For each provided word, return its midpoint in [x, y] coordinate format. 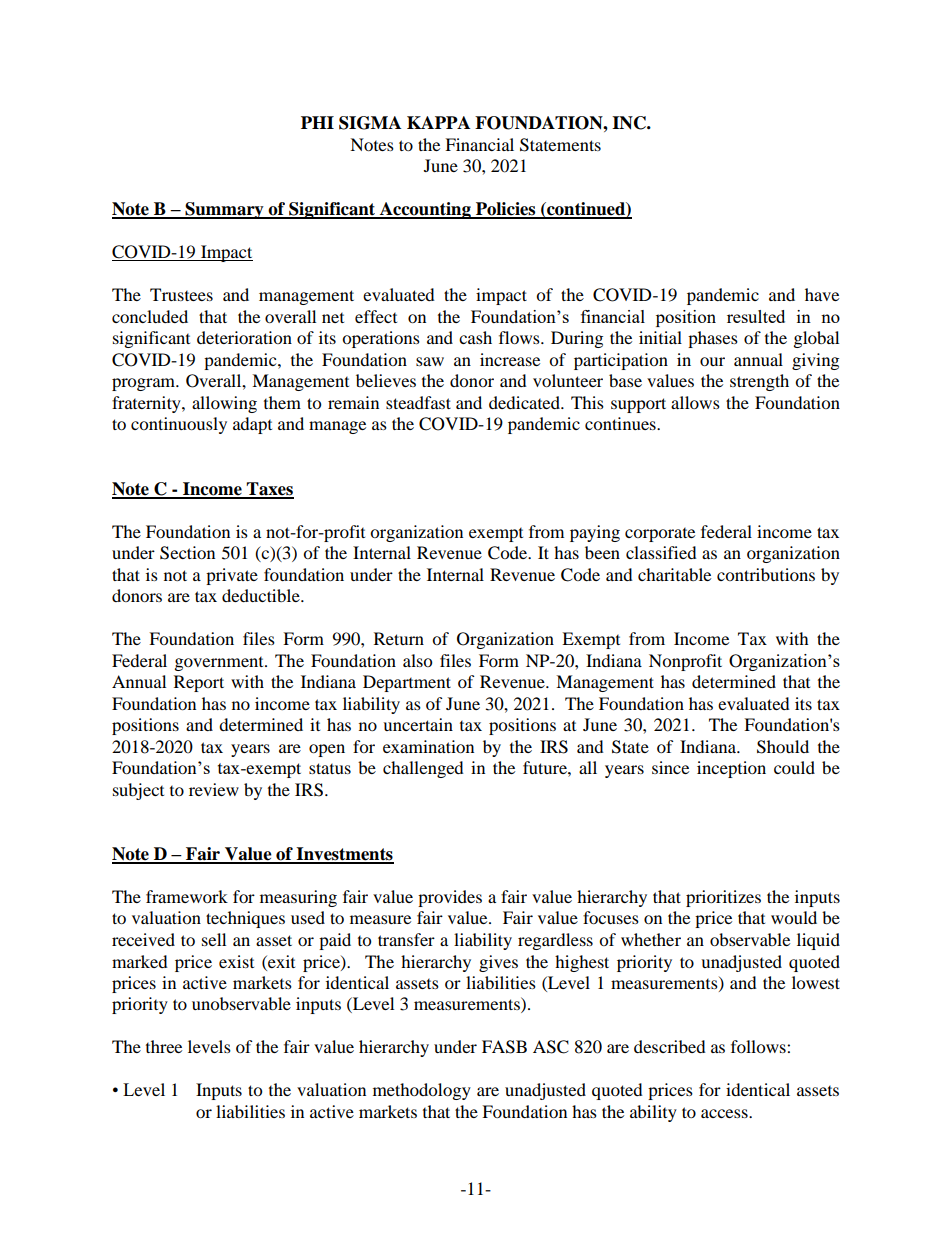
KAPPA [438, 122]
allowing [224, 404]
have [822, 294]
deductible [262, 595]
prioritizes [723, 898]
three [164, 1046]
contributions [766, 574]
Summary [224, 210]
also [417, 660]
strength [759, 382]
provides [450, 898]
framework [187, 896]
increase [510, 359]
